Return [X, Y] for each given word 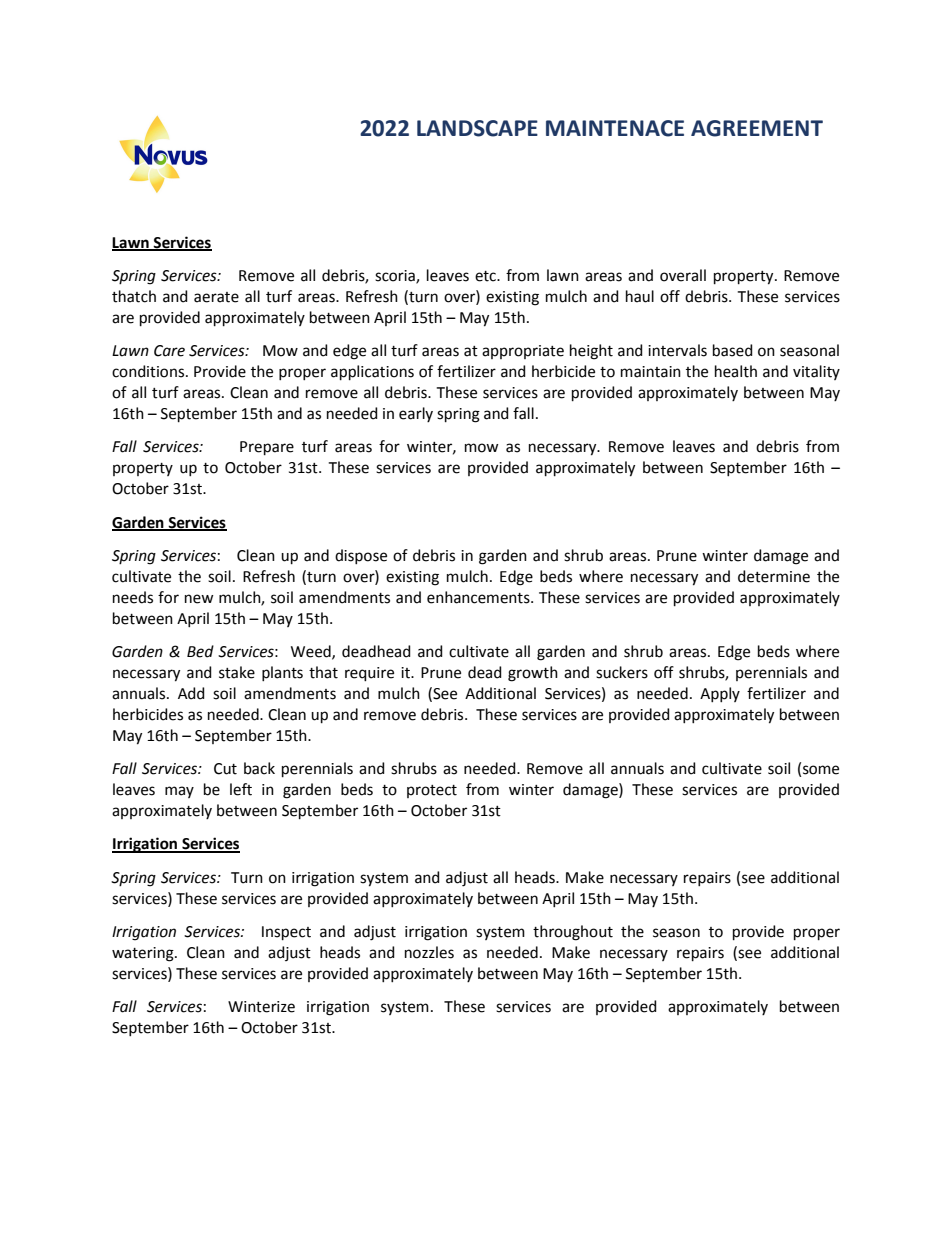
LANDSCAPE [477, 128]
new [199, 599]
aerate [216, 297]
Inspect [286, 933]
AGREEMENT [757, 128]
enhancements [479, 597]
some [821, 770]
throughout [573, 933]
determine [774, 576]
